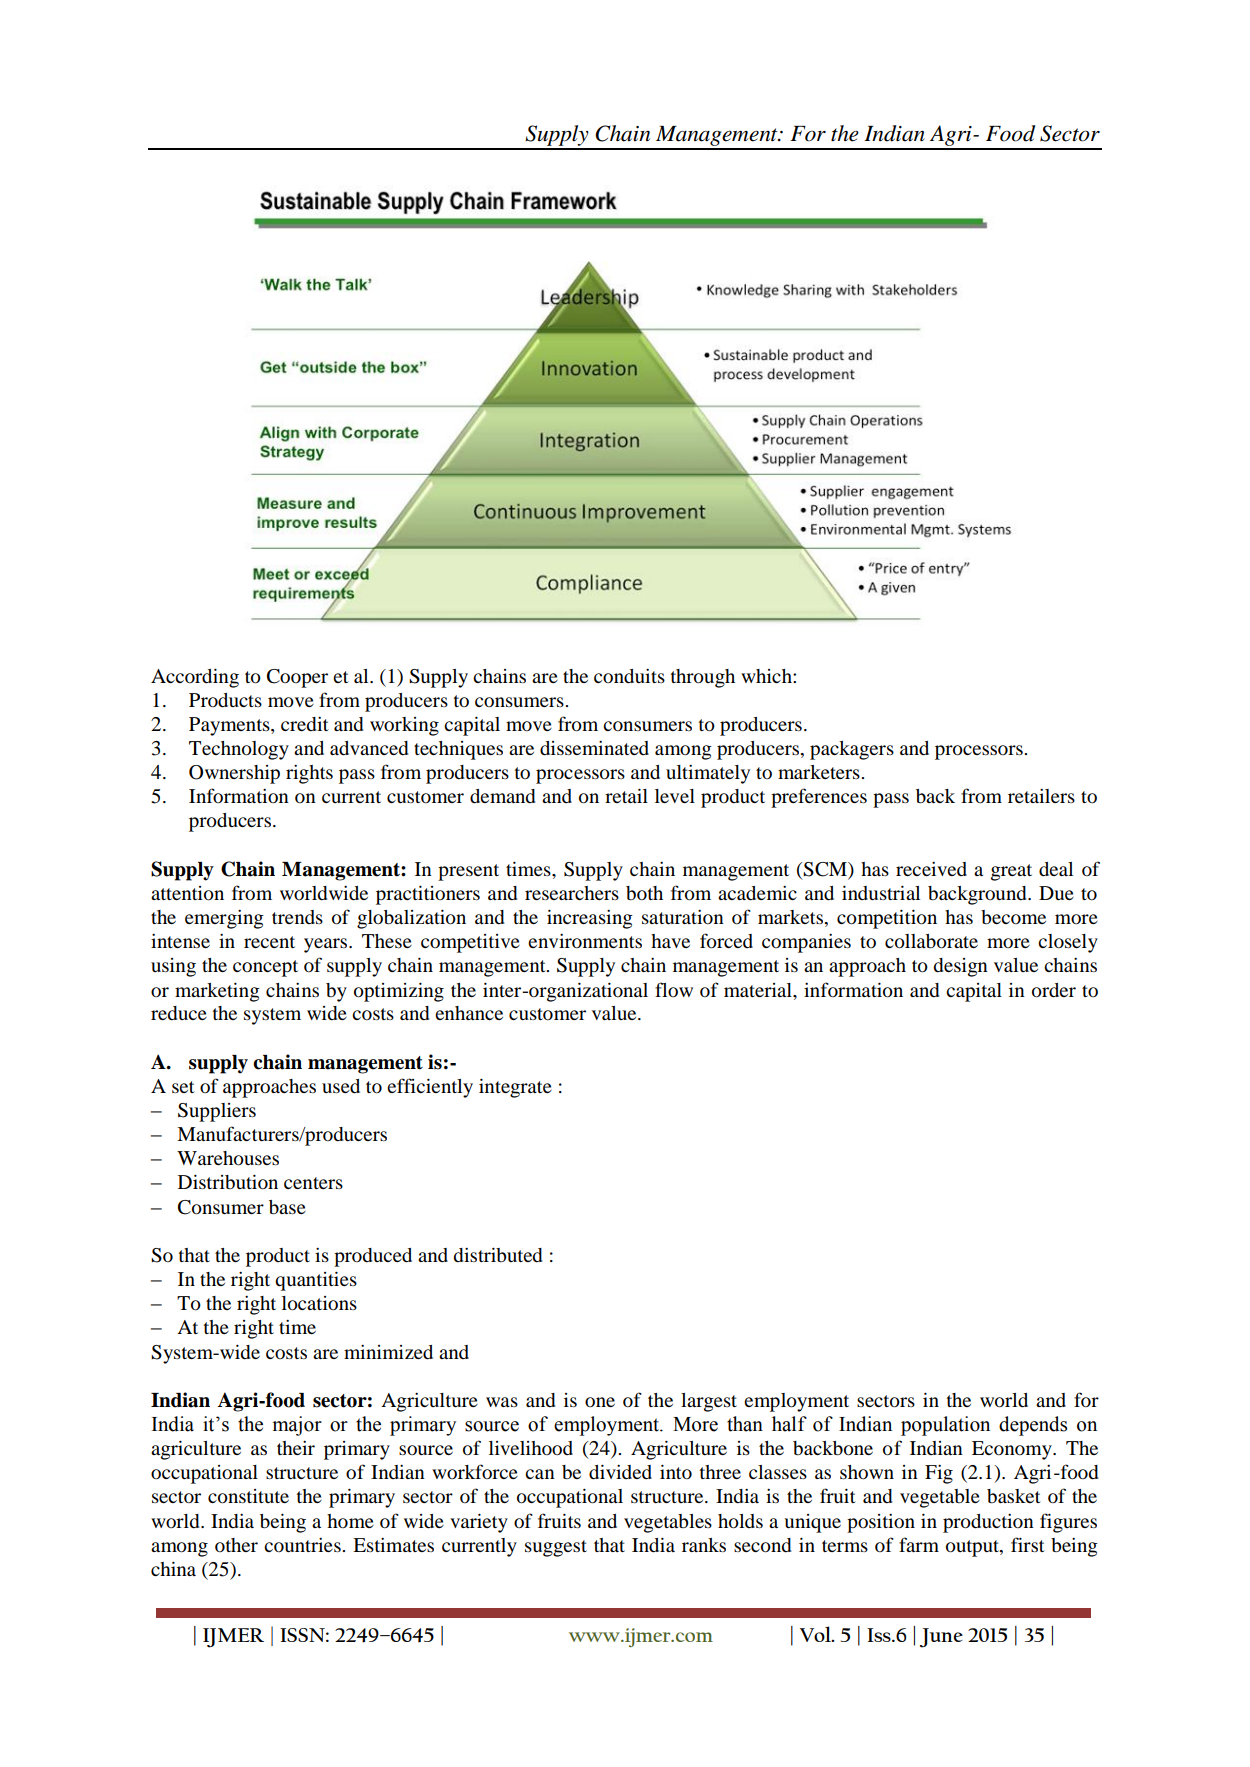 Image resolution: width=1250 pixels, height=1767 pixels. What do you see at coordinates (556, 1548) in the screenshot?
I see `suggest` at bounding box center [556, 1548].
